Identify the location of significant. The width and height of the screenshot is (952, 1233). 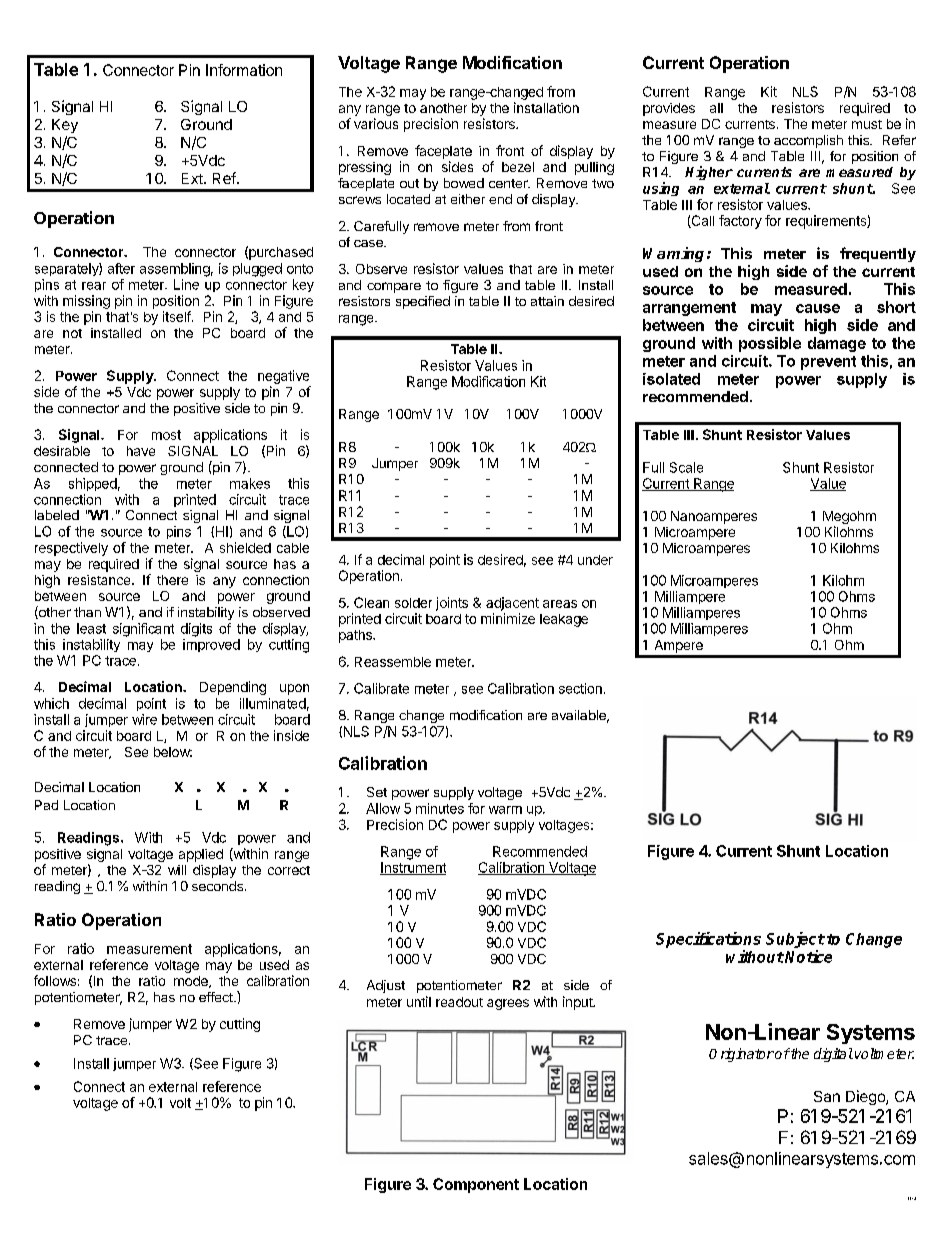
(143, 630).
